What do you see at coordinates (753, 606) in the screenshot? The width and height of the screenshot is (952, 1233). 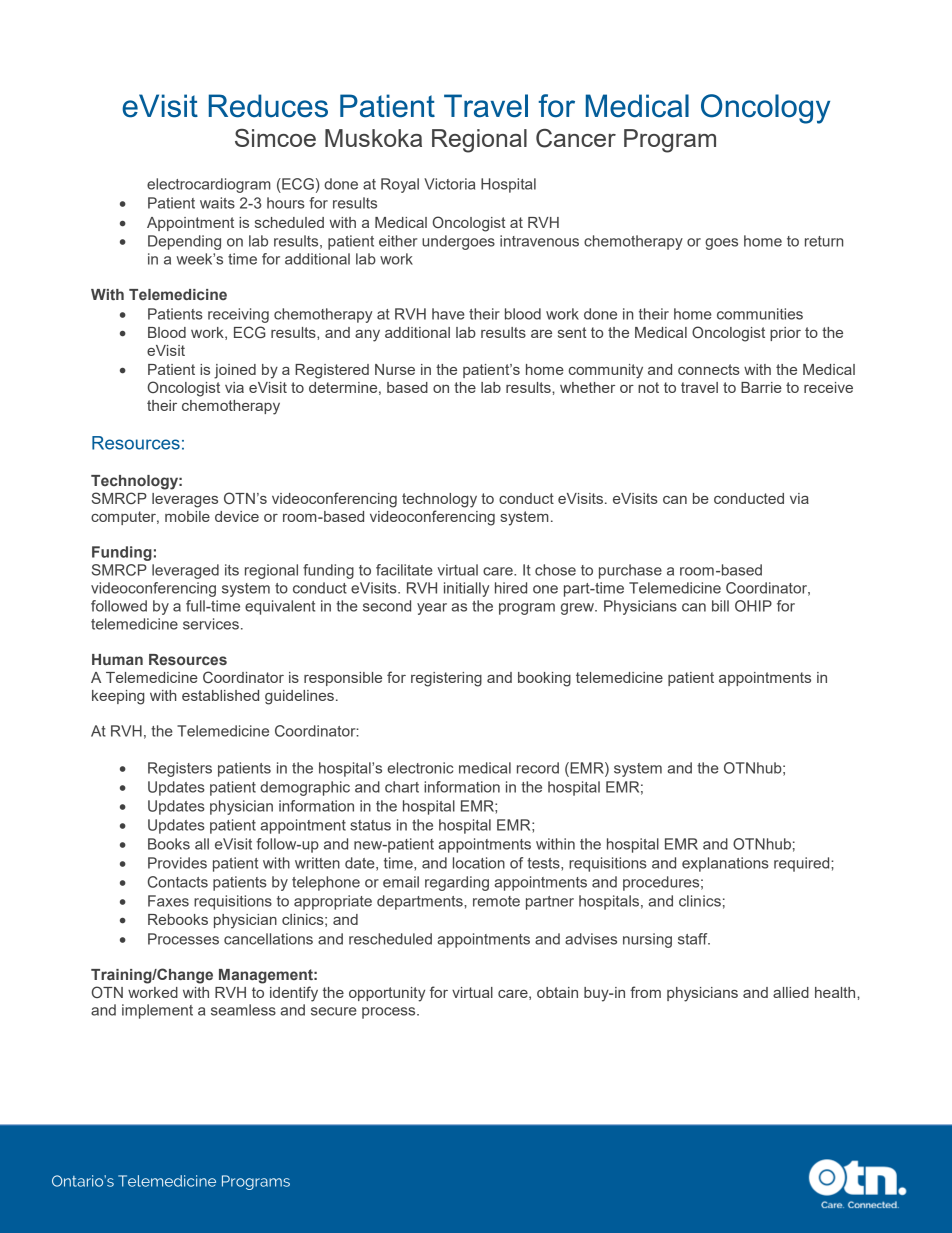 I see `OHIP` at bounding box center [753, 606].
